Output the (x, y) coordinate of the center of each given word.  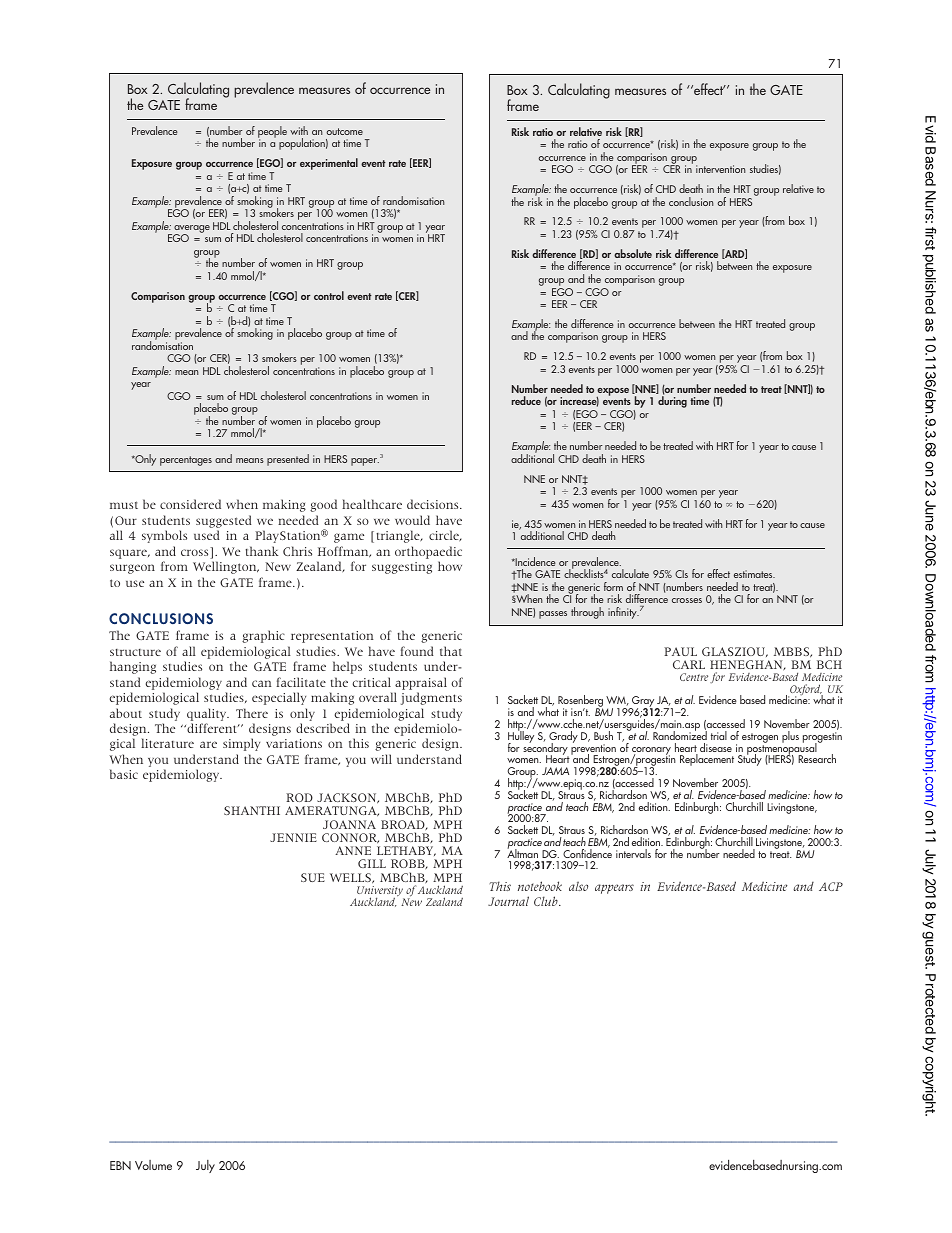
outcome (344, 131)
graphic (263, 636)
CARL (689, 664)
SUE (313, 877)
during (672, 402)
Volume (153, 1165)
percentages (186, 461)
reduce (526, 400)
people (272, 133)
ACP (831, 886)
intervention (721, 169)
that (451, 651)
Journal (508, 901)
